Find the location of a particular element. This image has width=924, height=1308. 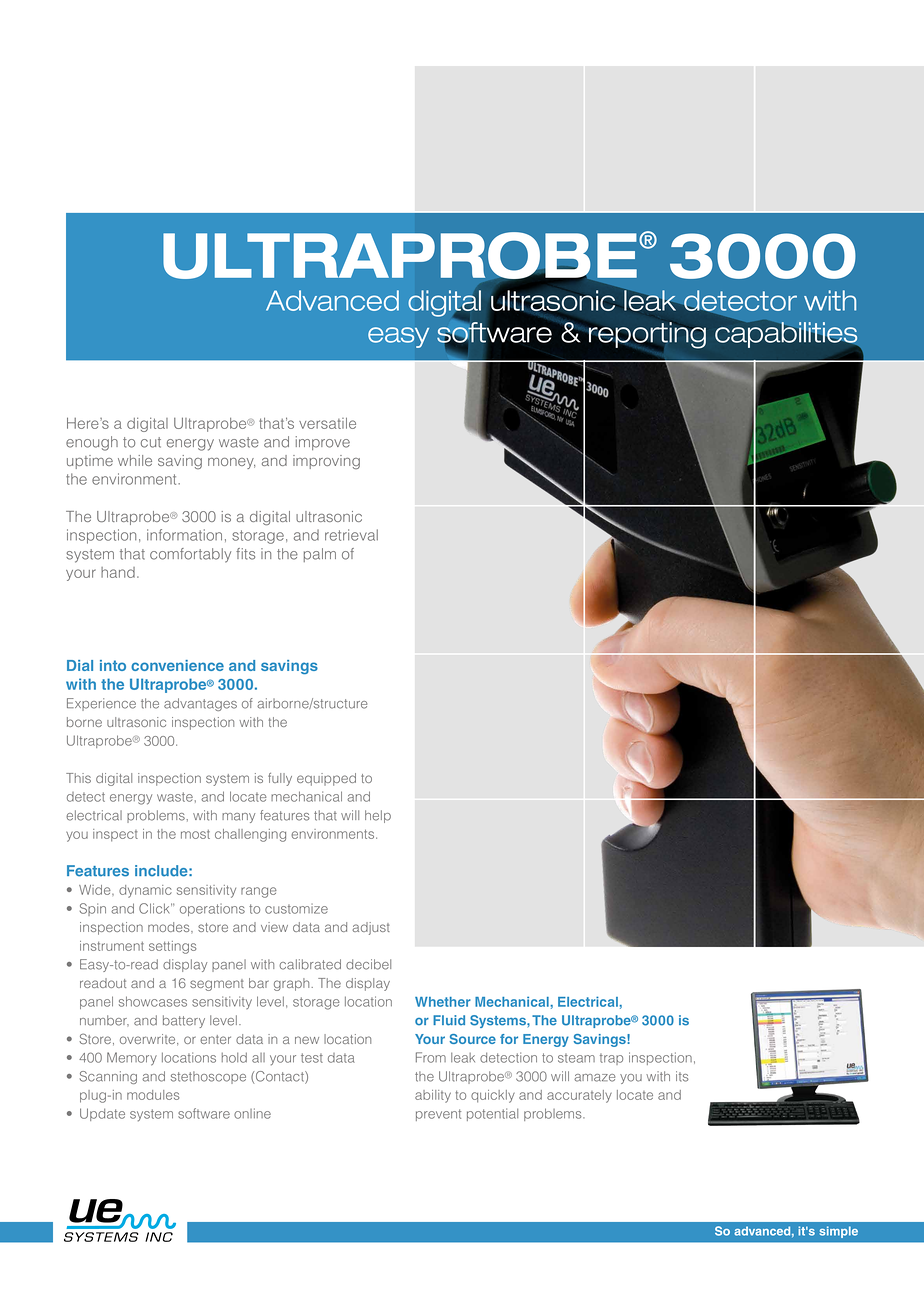

Advanced is located at coordinates (332, 300).
